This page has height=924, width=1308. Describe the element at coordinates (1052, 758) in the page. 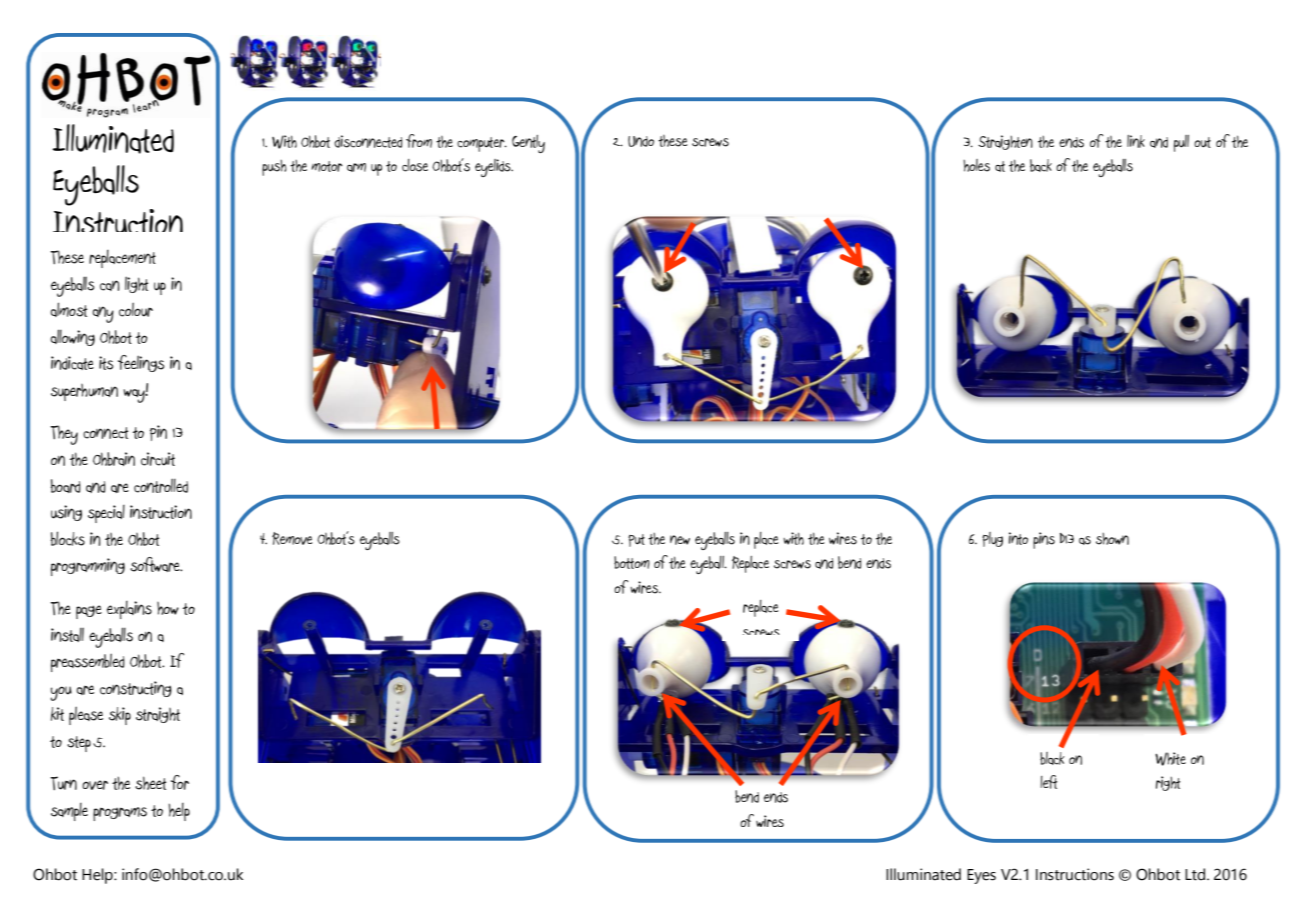

I see `black` at that location.
